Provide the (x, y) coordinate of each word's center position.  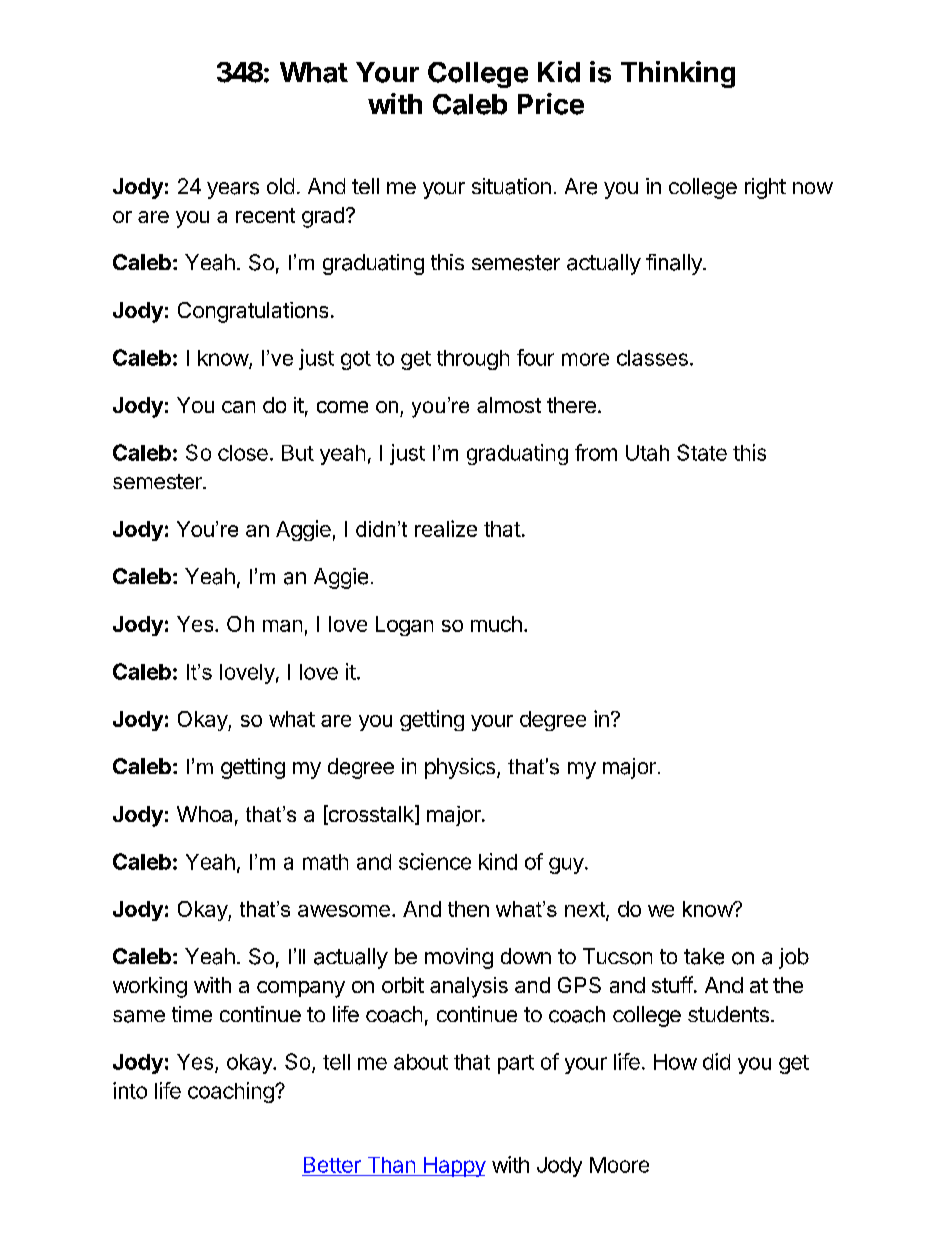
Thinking (678, 74)
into (130, 1090)
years (233, 190)
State (702, 452)
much (496, 624)
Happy (453, 1167)
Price (551, 104)
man (282, 626)
